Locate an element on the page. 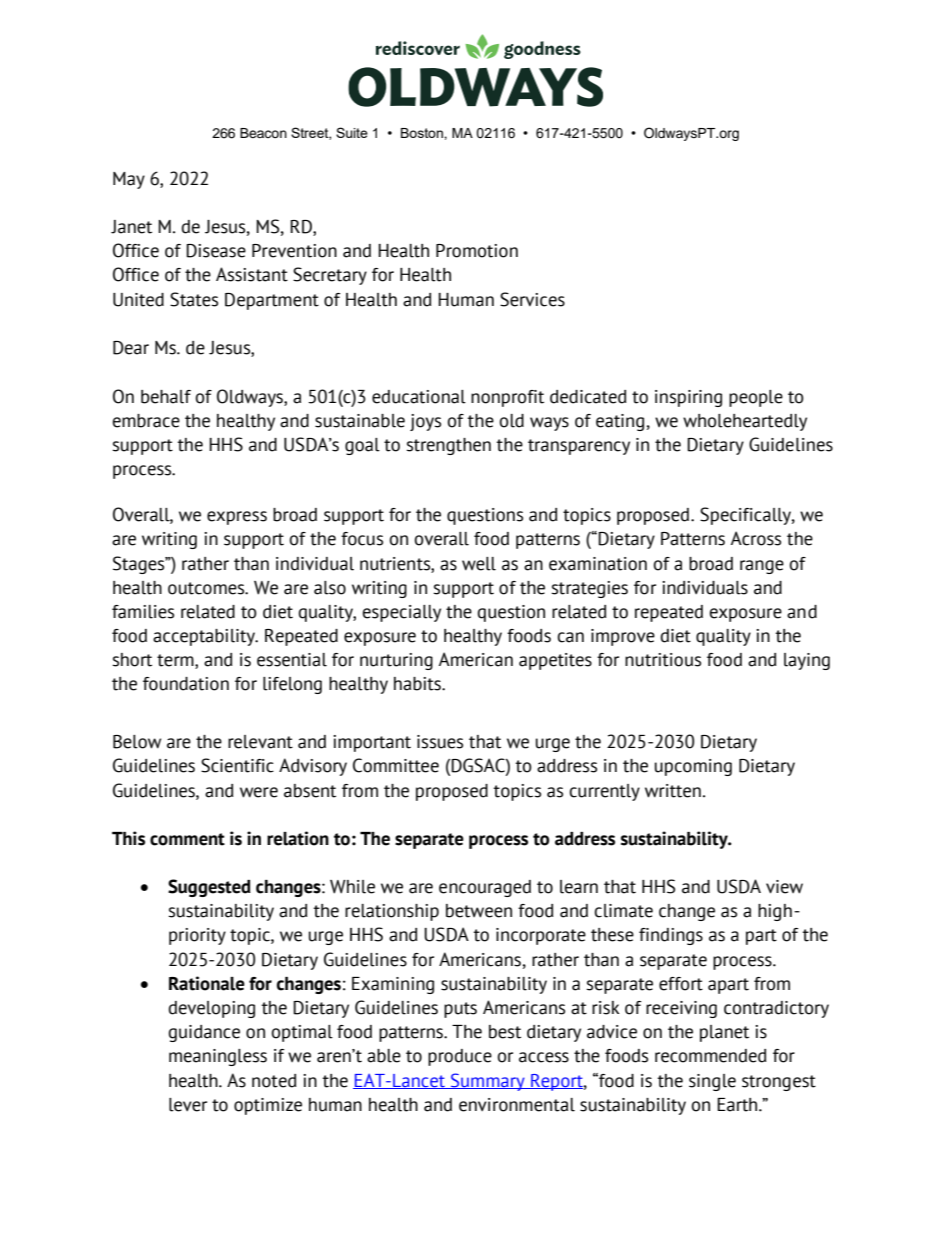 This document has height=1233, width=952. nonprofit is located at coordinates (507, 398).
